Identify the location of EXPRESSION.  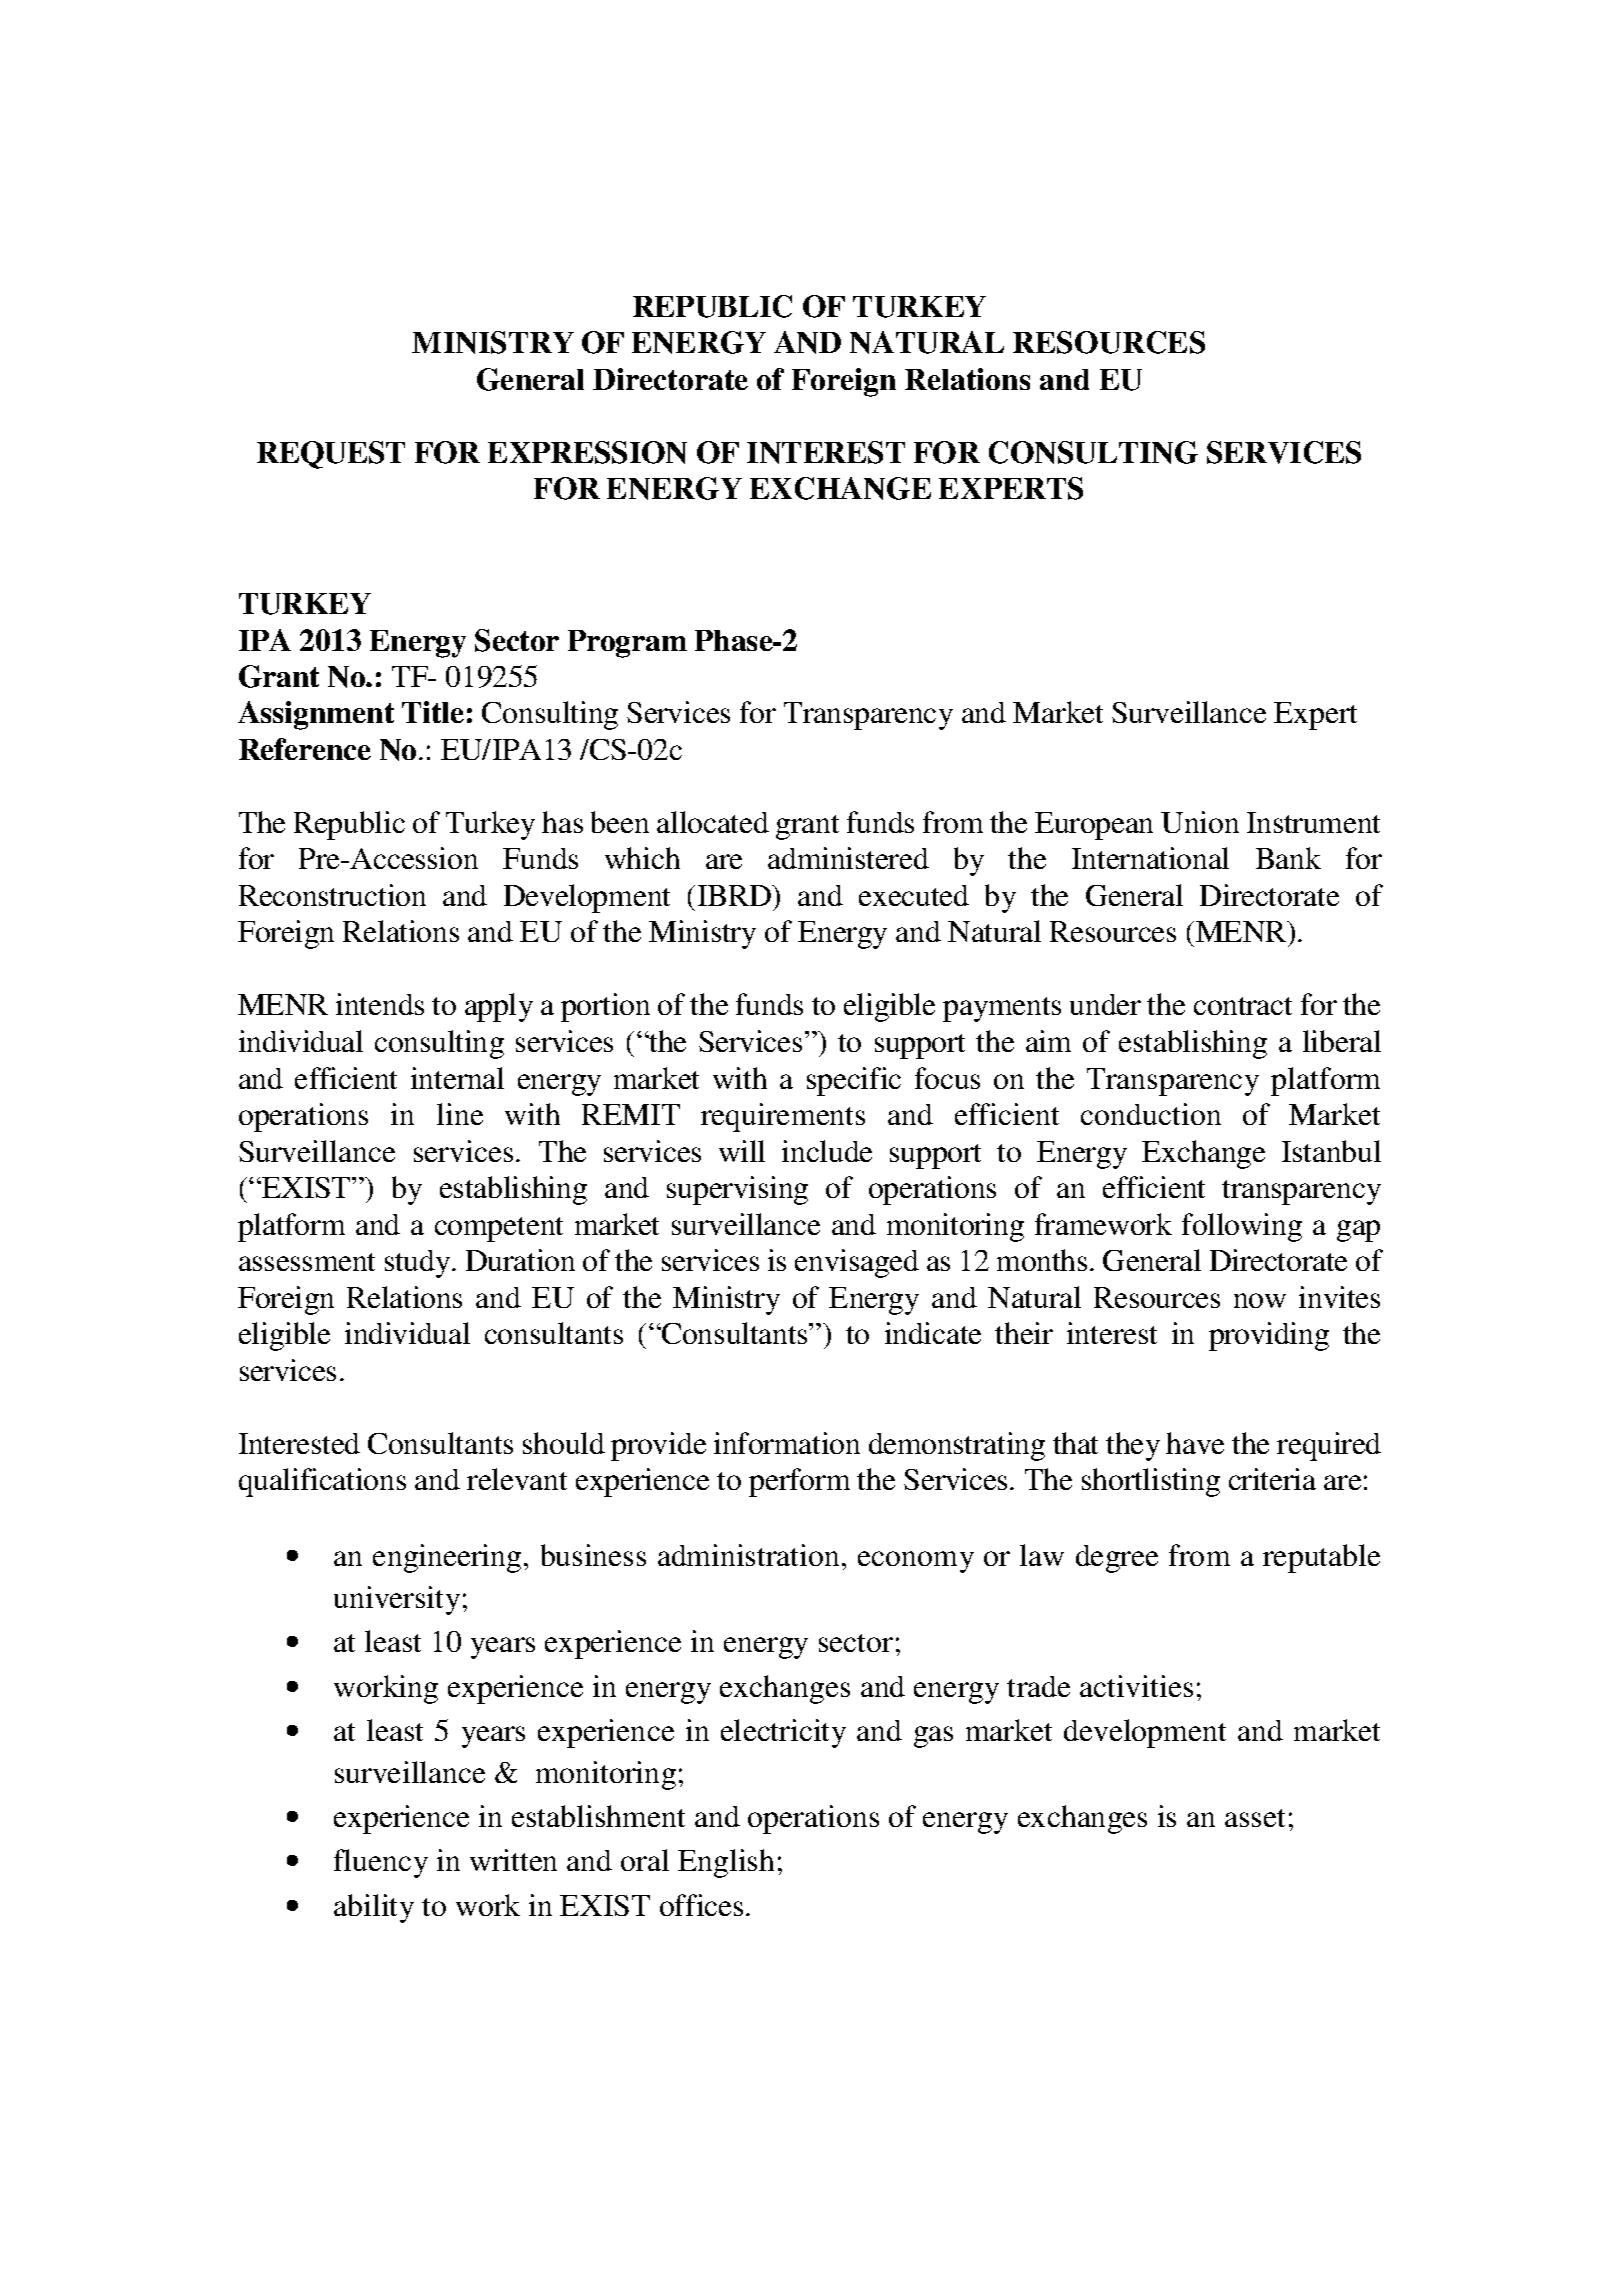
(587, 452).
